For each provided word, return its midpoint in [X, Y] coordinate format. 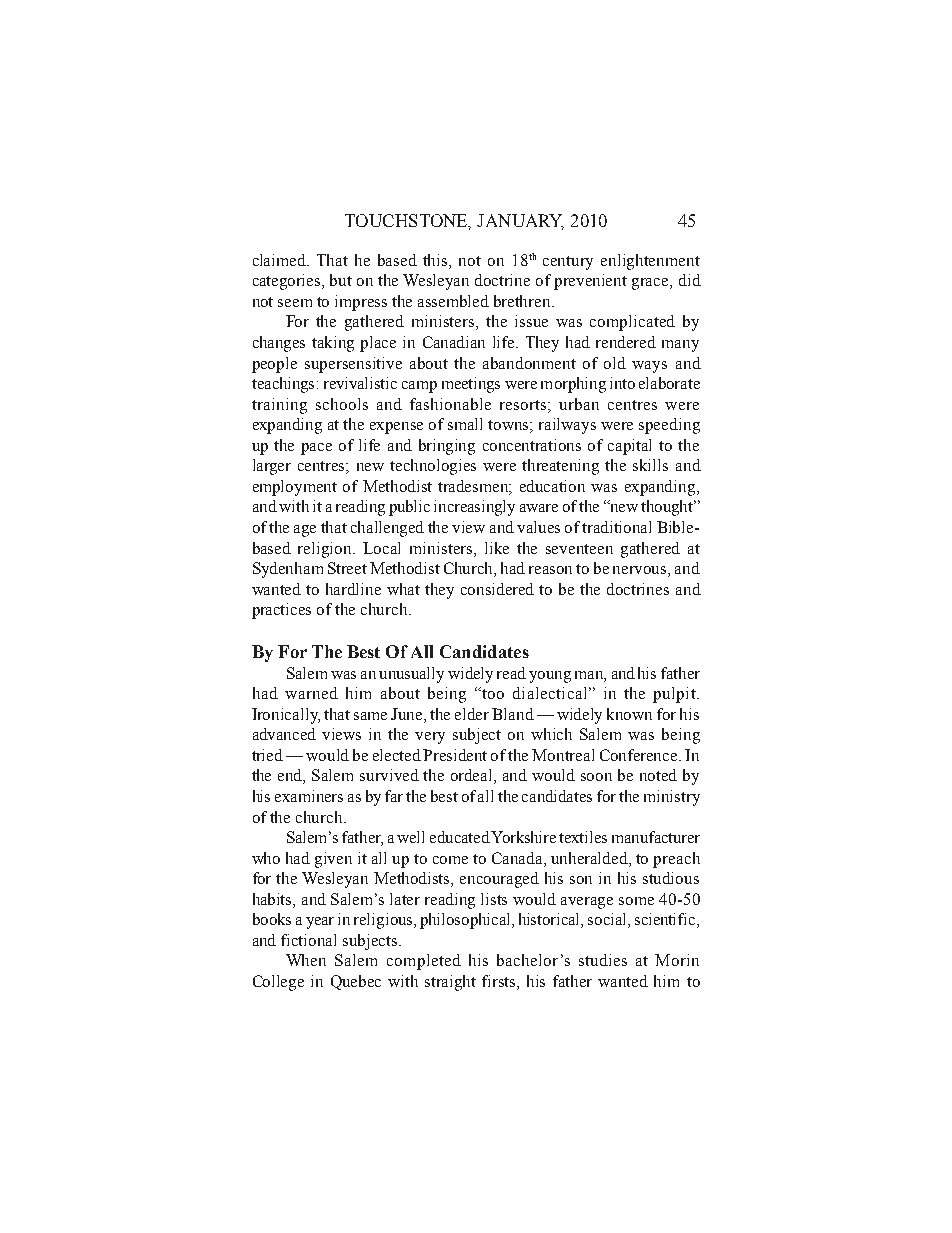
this [436, 261]
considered [497, 589]
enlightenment [650, 262]
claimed [281, 260]
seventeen [579, 549]
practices [281, 611]
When [306, 960]
